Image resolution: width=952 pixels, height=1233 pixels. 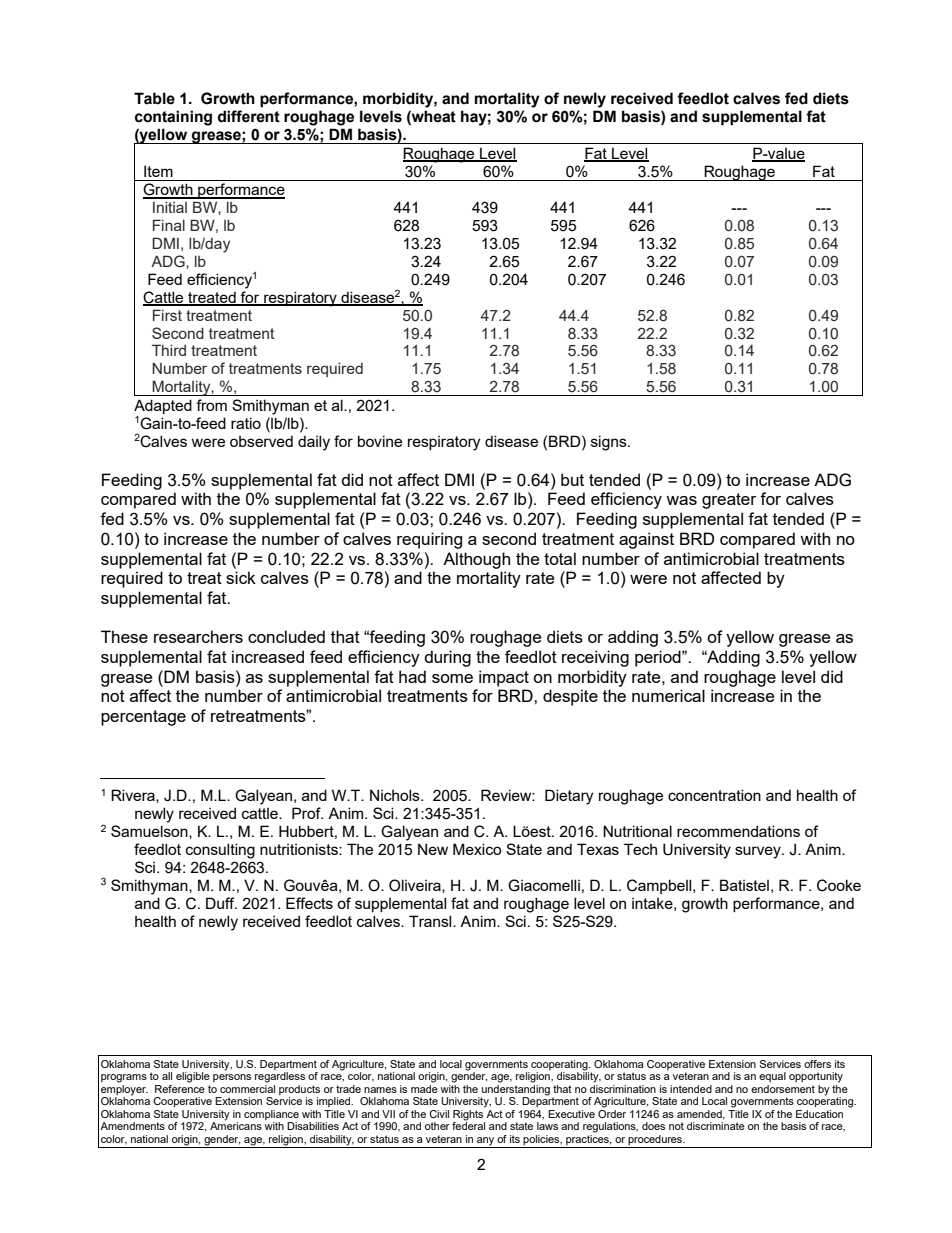 I want to click on recommendations, so click(x=738, y=831).
